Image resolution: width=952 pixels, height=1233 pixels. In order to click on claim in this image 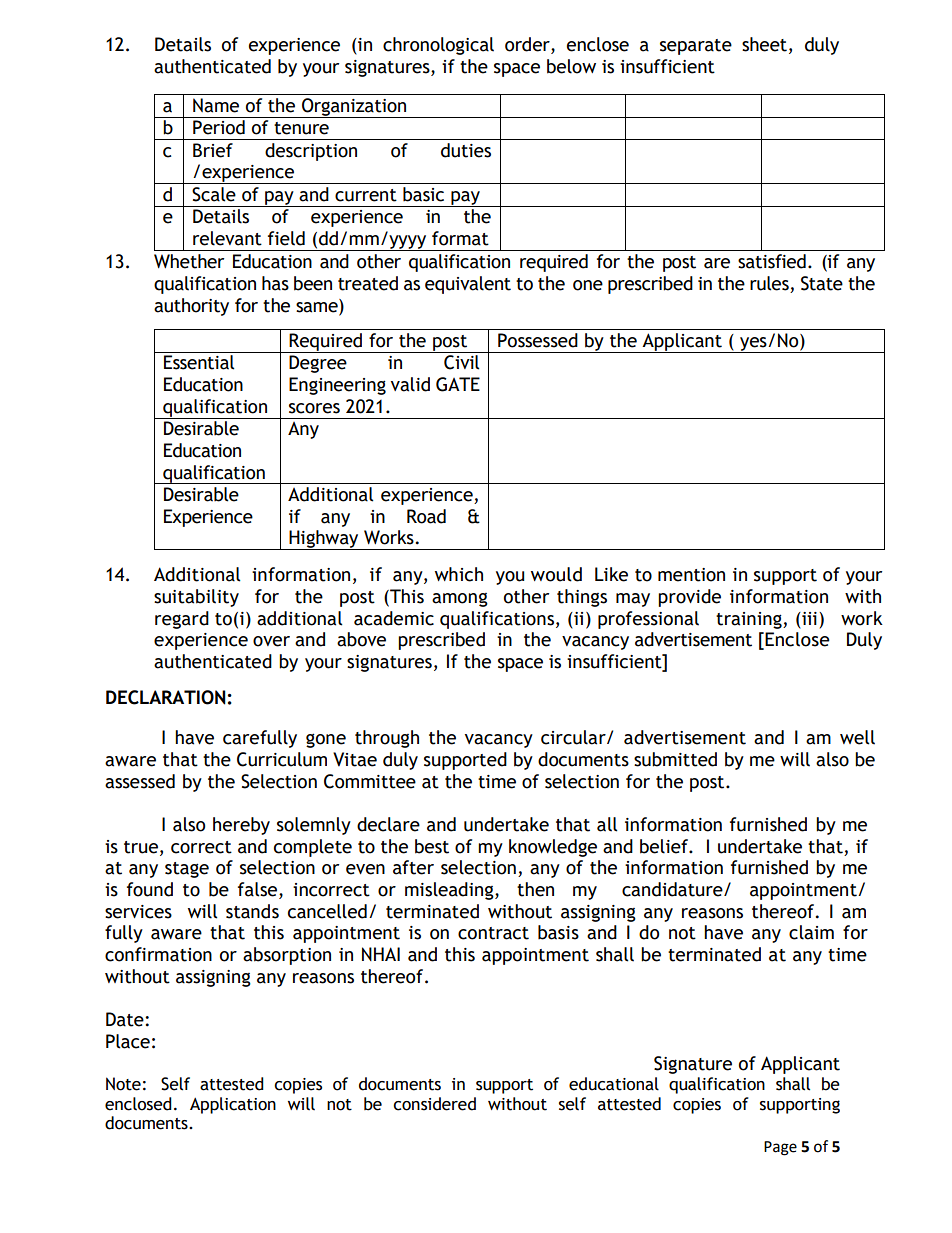, I will do `click(811, 932)`.
